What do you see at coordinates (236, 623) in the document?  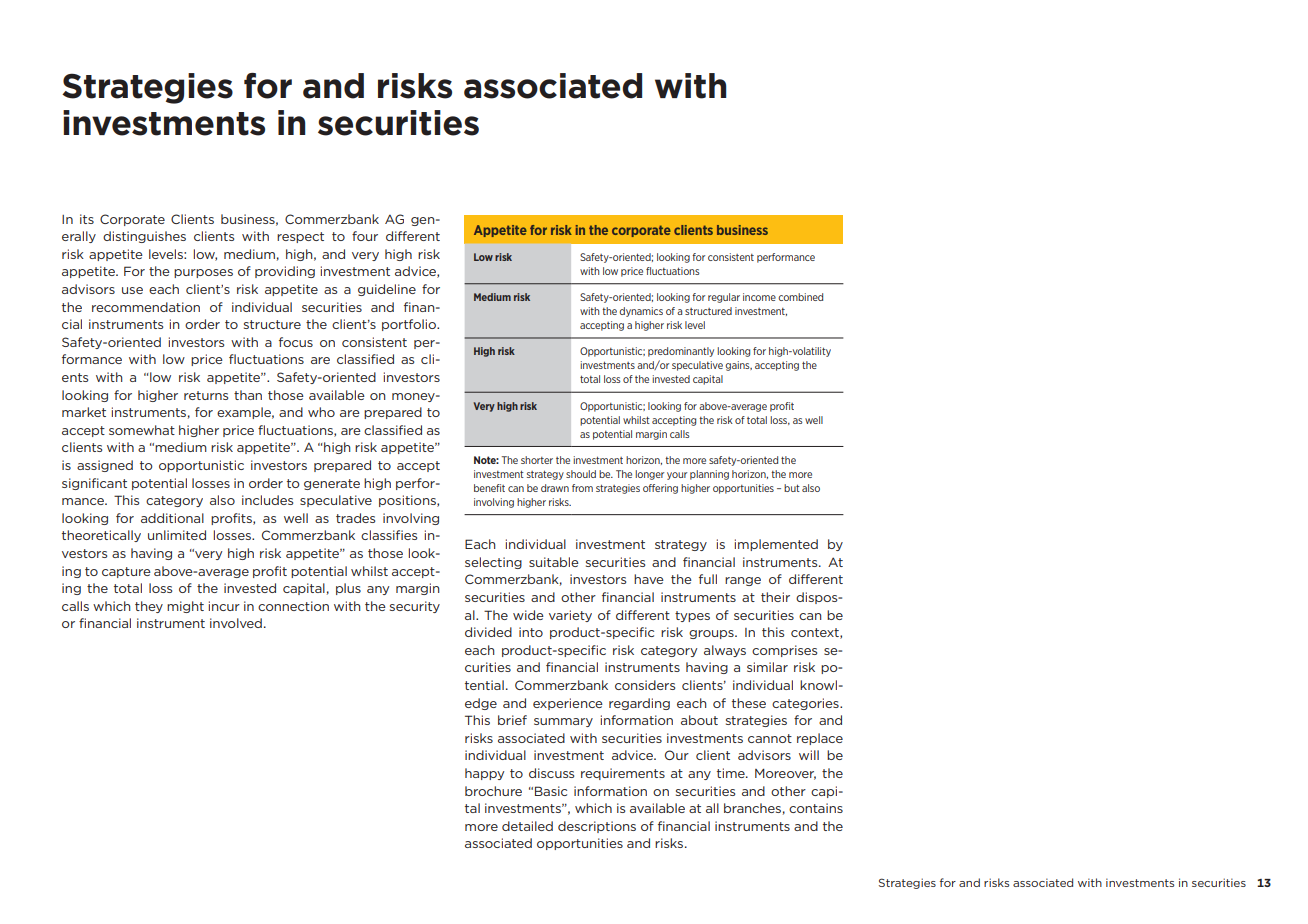 I see `involved` at bounding box center [236, 623].
